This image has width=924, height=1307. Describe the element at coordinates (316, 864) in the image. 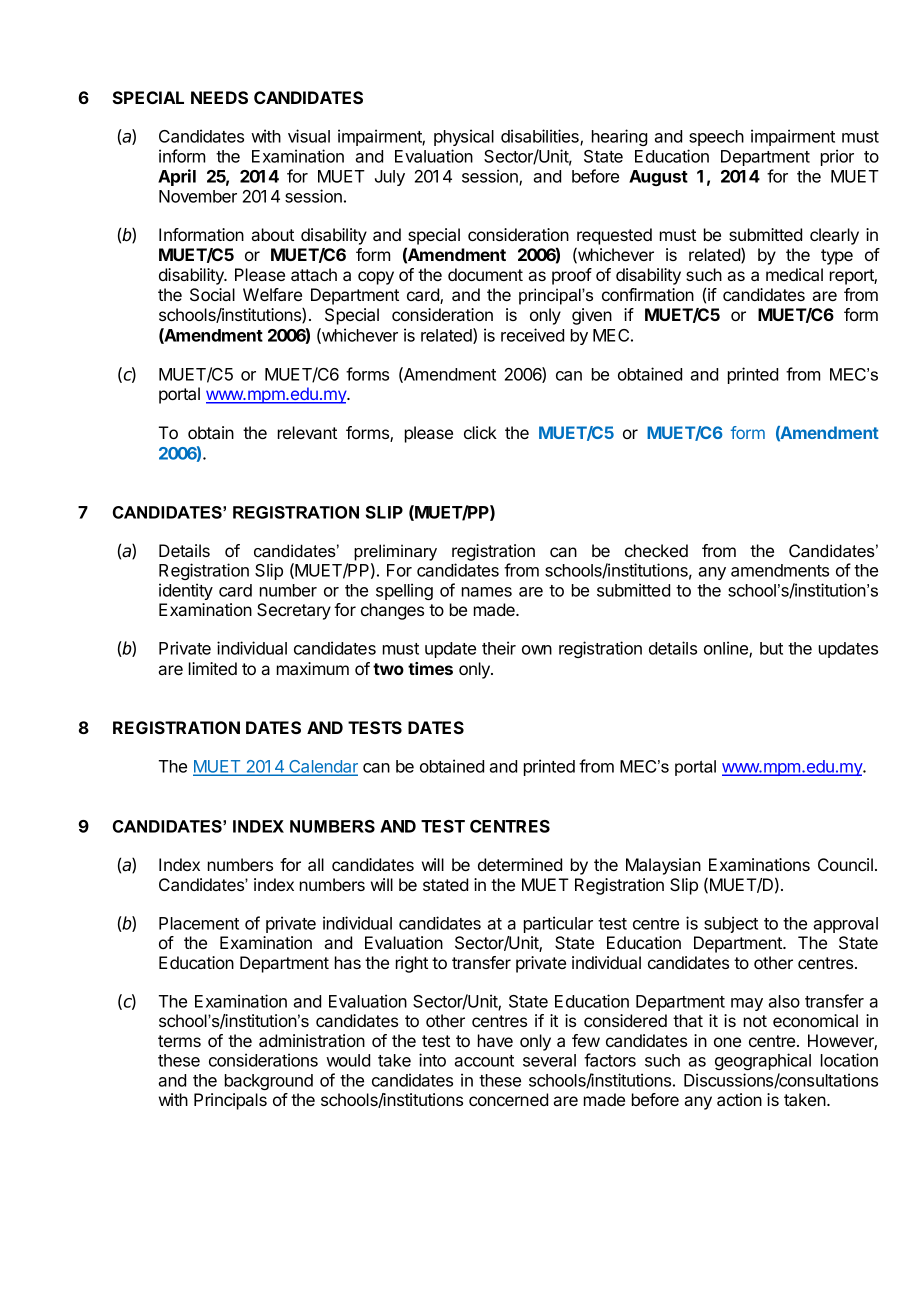

I see `all` at that location.
